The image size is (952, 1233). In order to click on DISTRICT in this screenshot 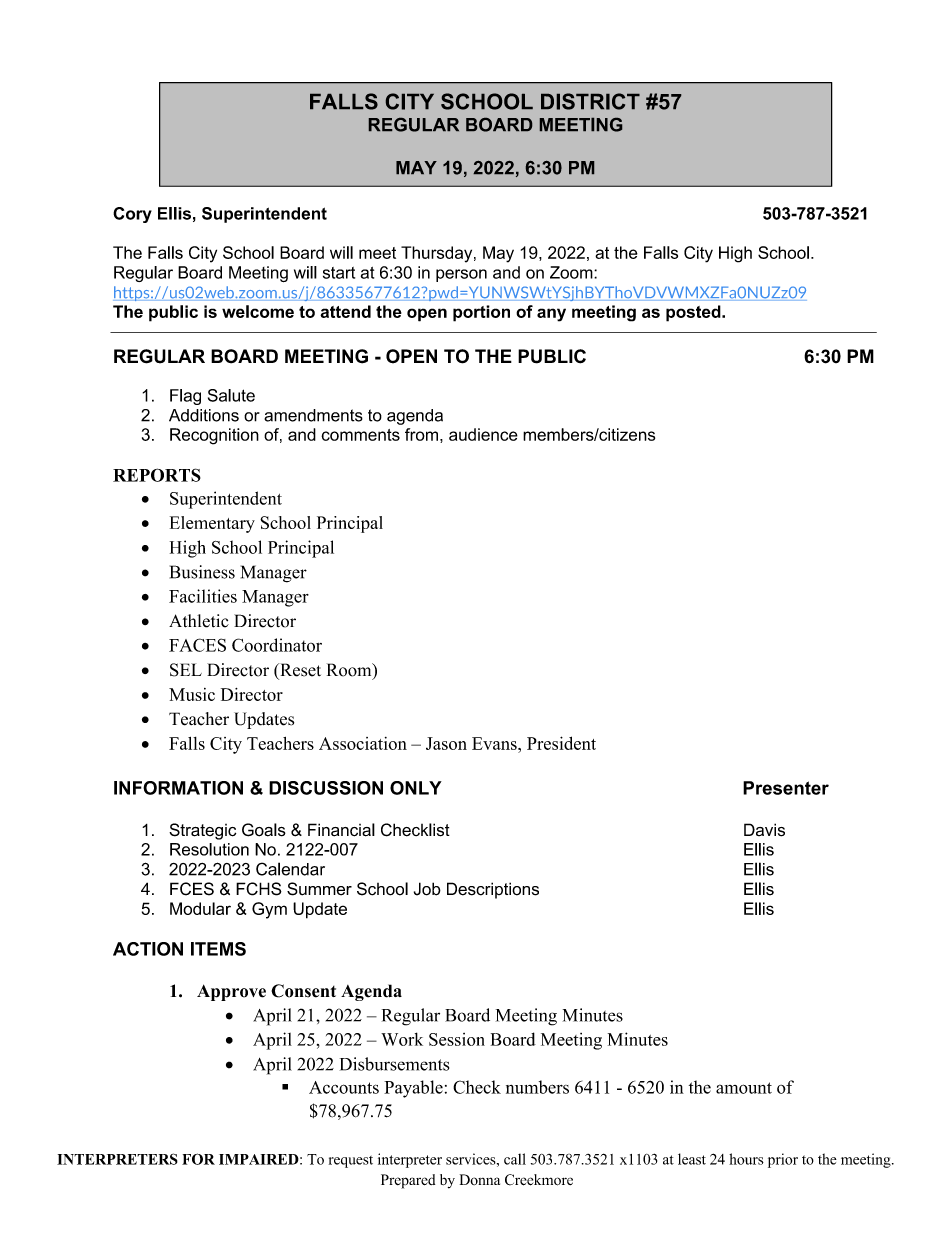, I will do `click(590, 101)`.
